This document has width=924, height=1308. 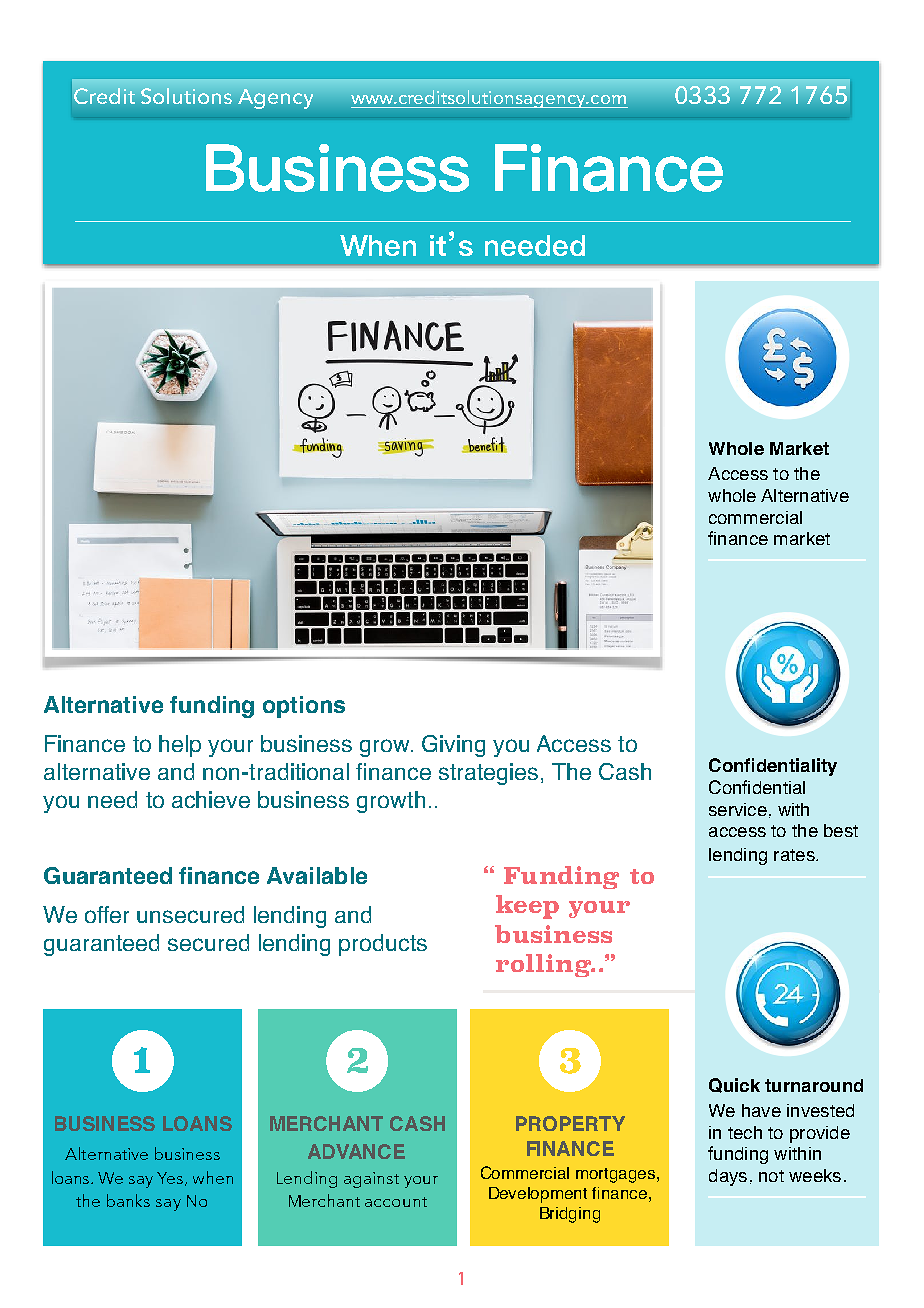 What do you see at coordinates (728, 1177) in the document?
I see `days` at bounding box center [728, 1177].
